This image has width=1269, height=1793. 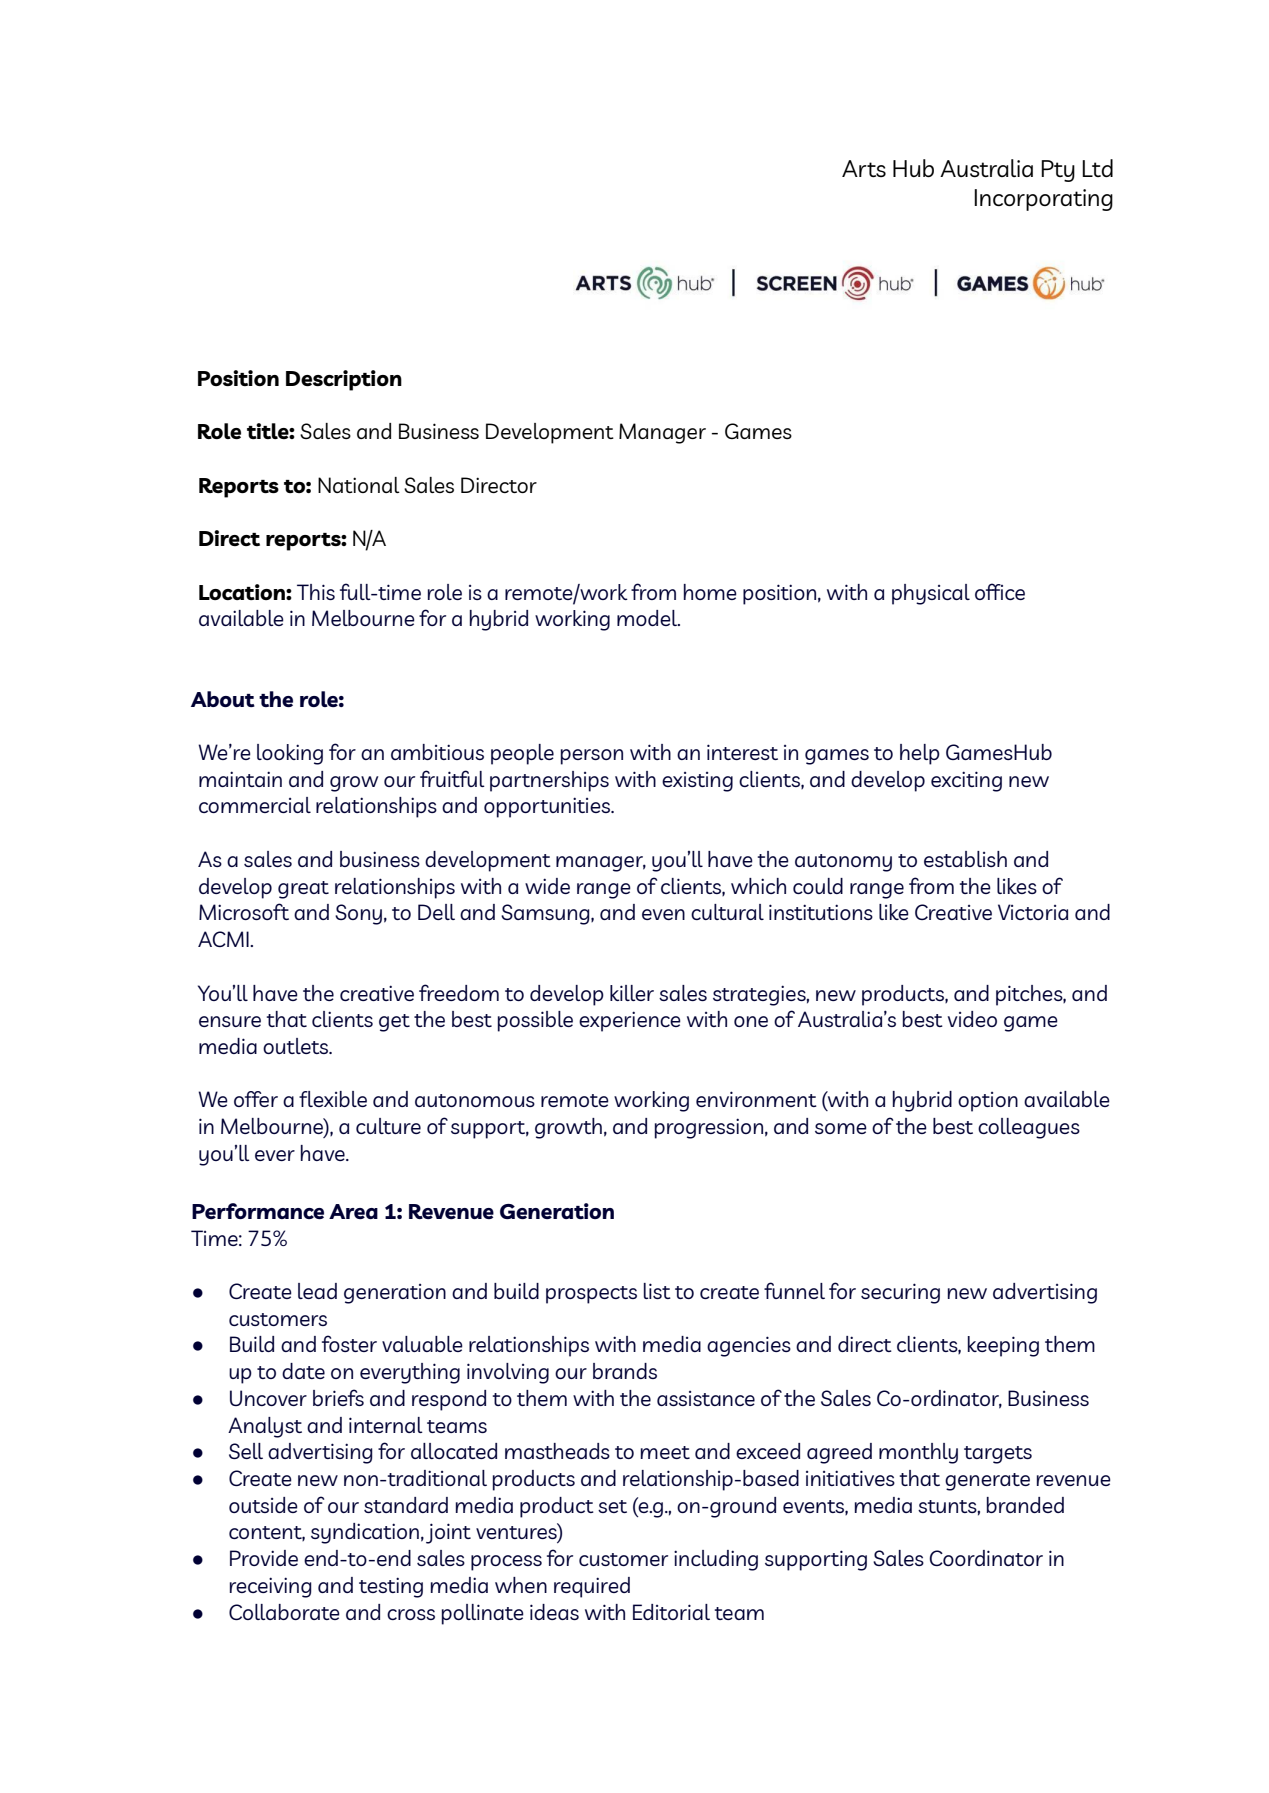 What do you see at coordinates (303, 890) in the image?
I see `great` at bounding box center [303, 890].
